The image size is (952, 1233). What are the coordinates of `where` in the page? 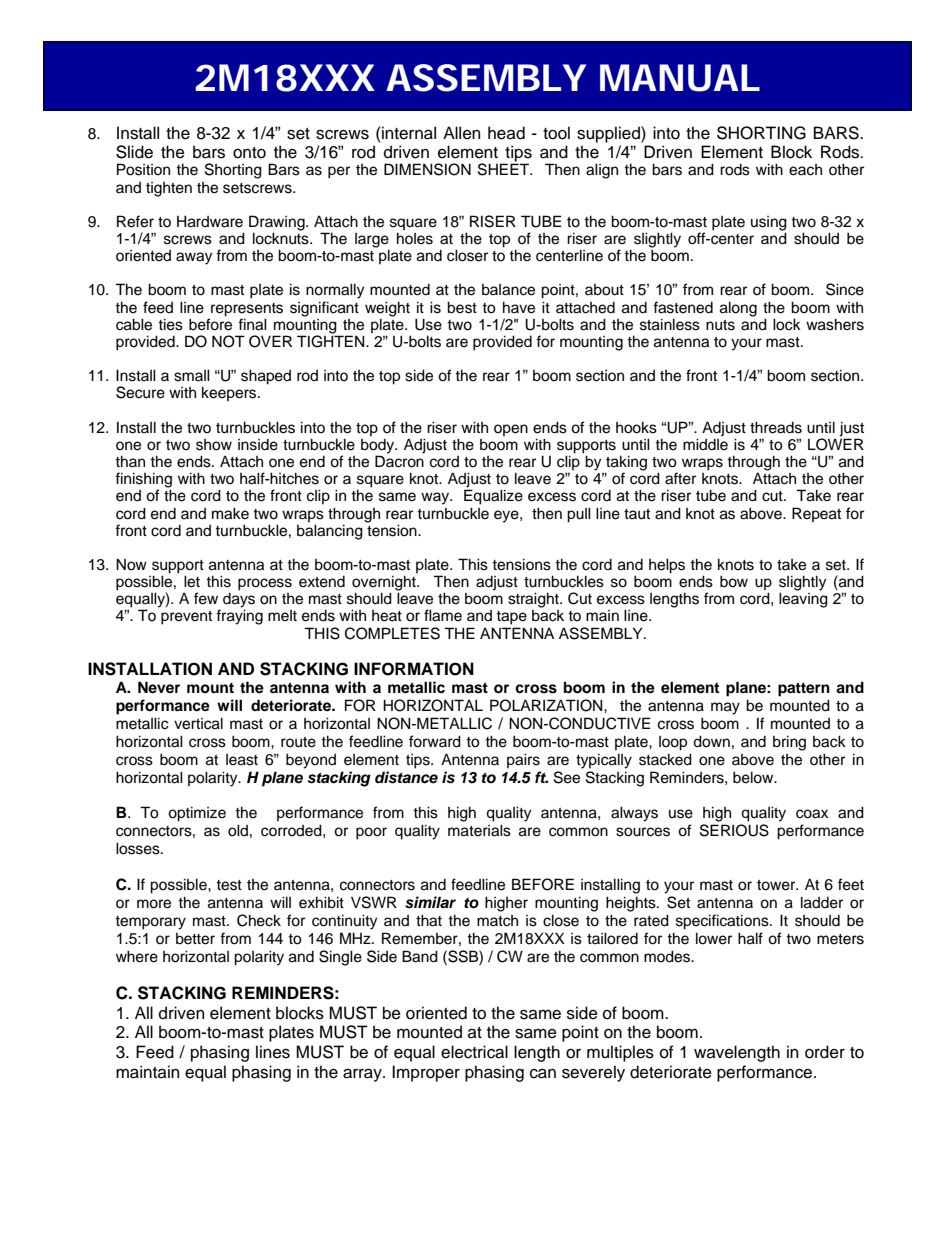 It's located at (137, 956).
